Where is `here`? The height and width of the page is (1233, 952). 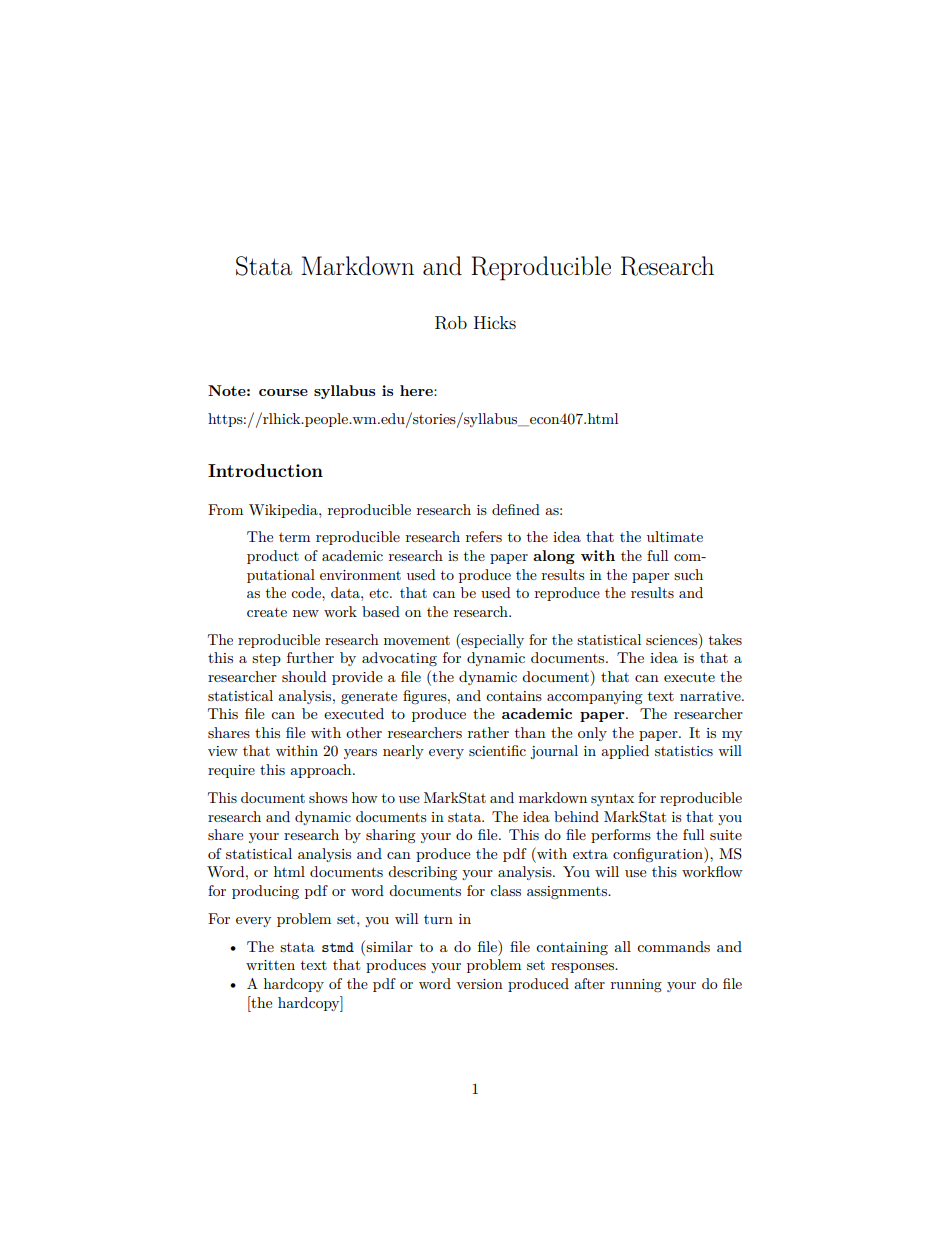
here is located at coordinates (417, 390).
